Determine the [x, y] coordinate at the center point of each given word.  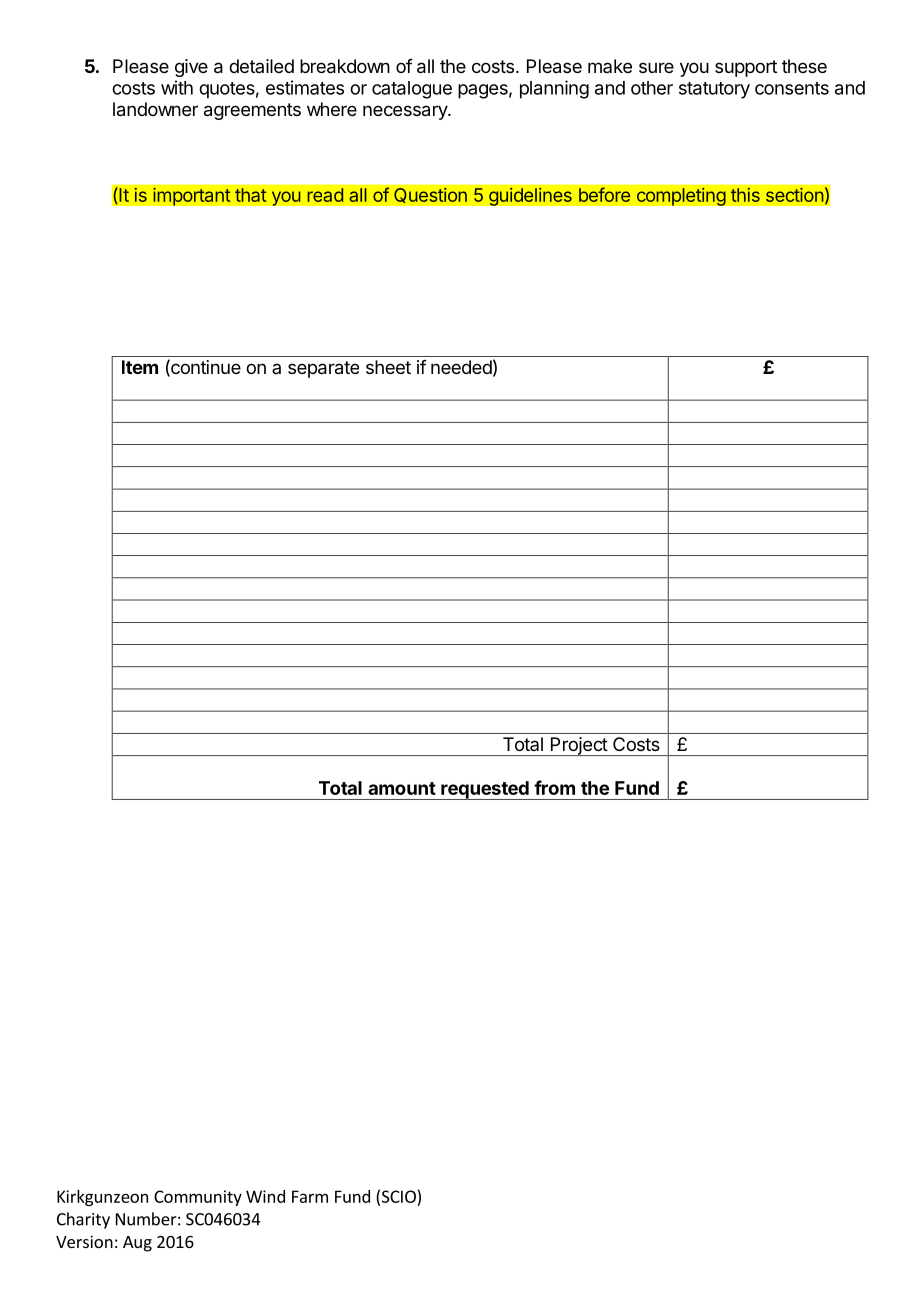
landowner [155, 109]
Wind [265, 1196]
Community [198, 1198]
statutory [714, 90]
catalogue [412, 90]
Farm [310, 1196]
